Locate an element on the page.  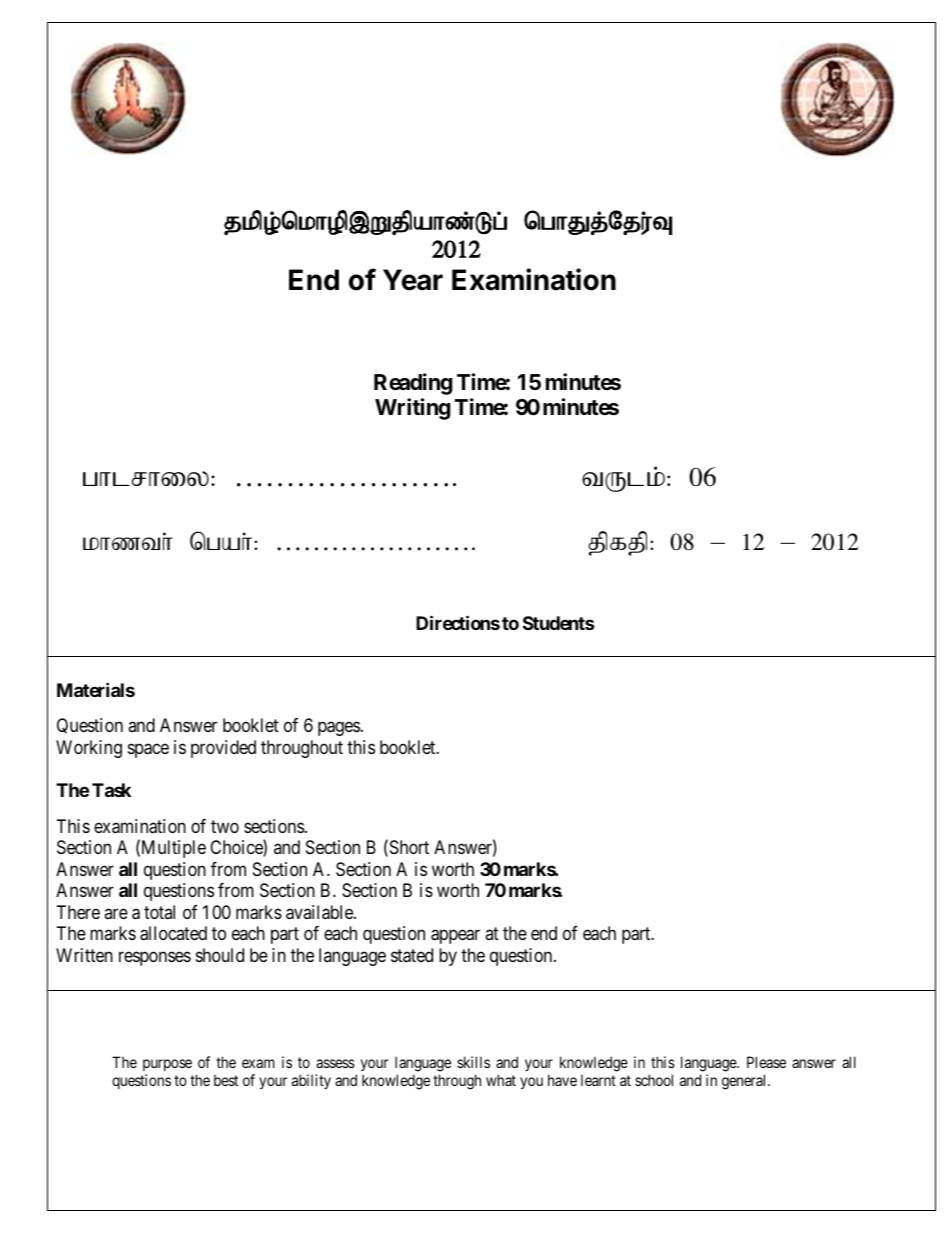
Task is located at coordinates (111, 790).
